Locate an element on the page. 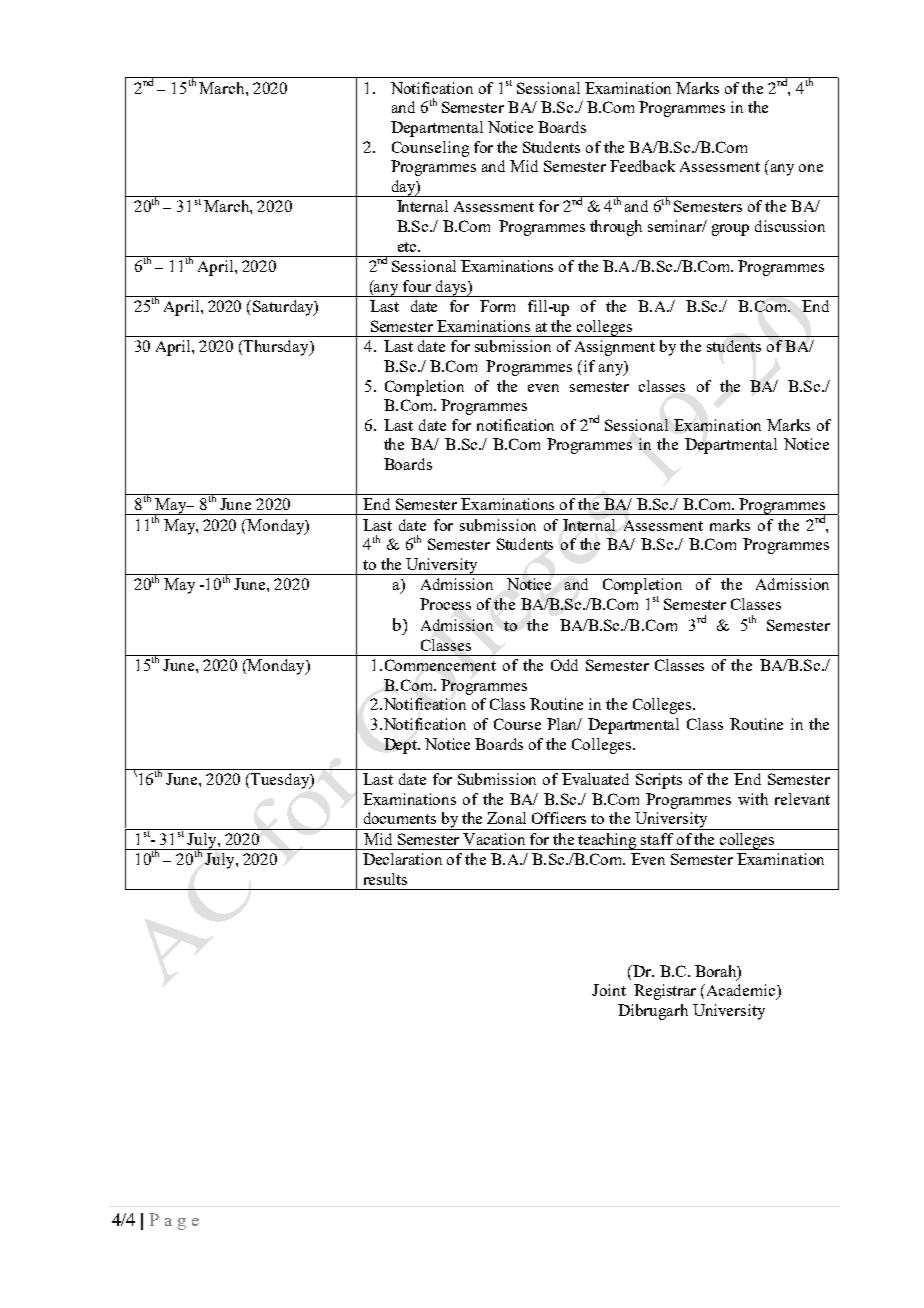  one is located at coordinates (811, 168).
